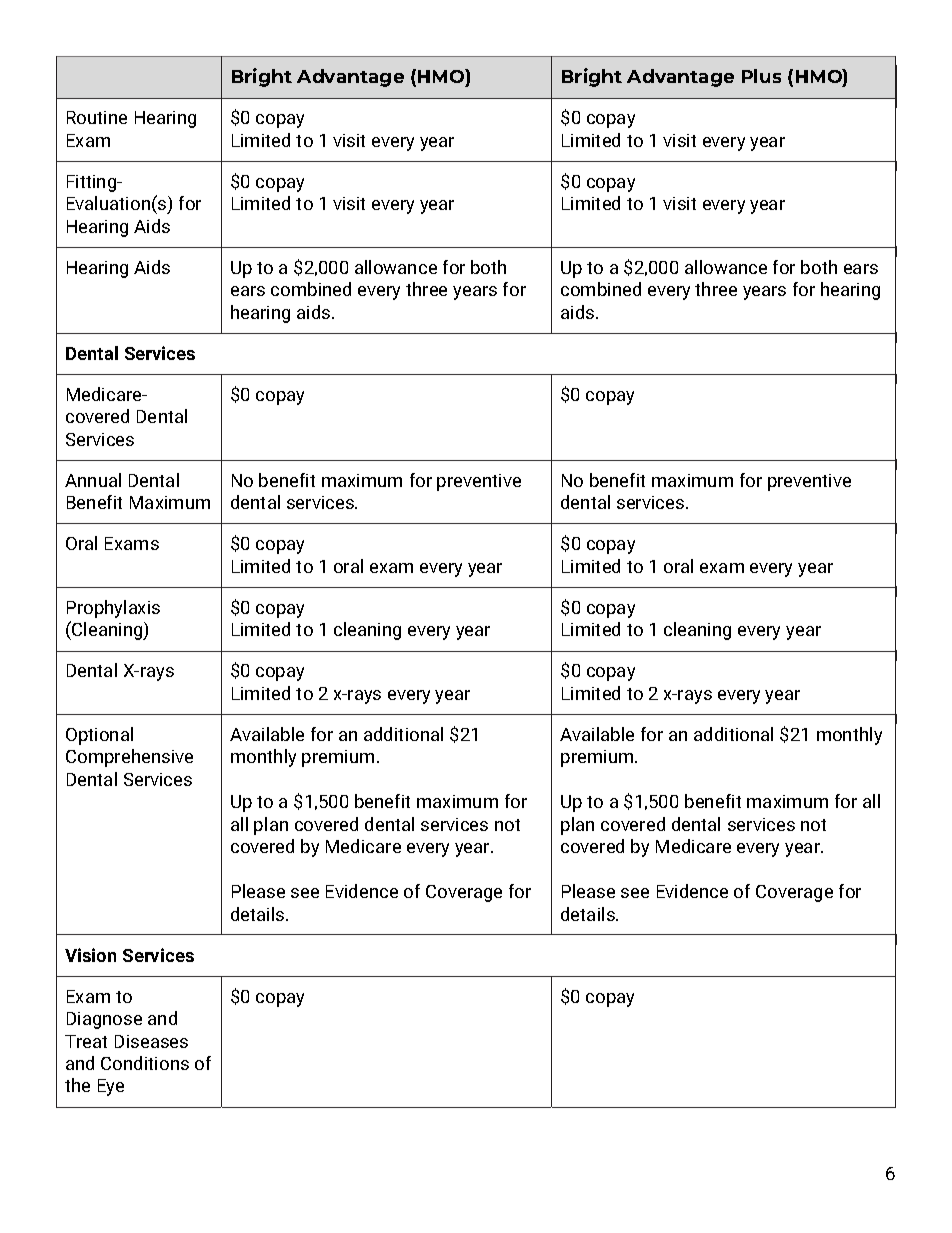 The height and width of the screenshot is (1233, 952). What do you see at coordinates (151, 1041) in the screenshot?
I see `Diseases` at bounding box center [151, 1041].
